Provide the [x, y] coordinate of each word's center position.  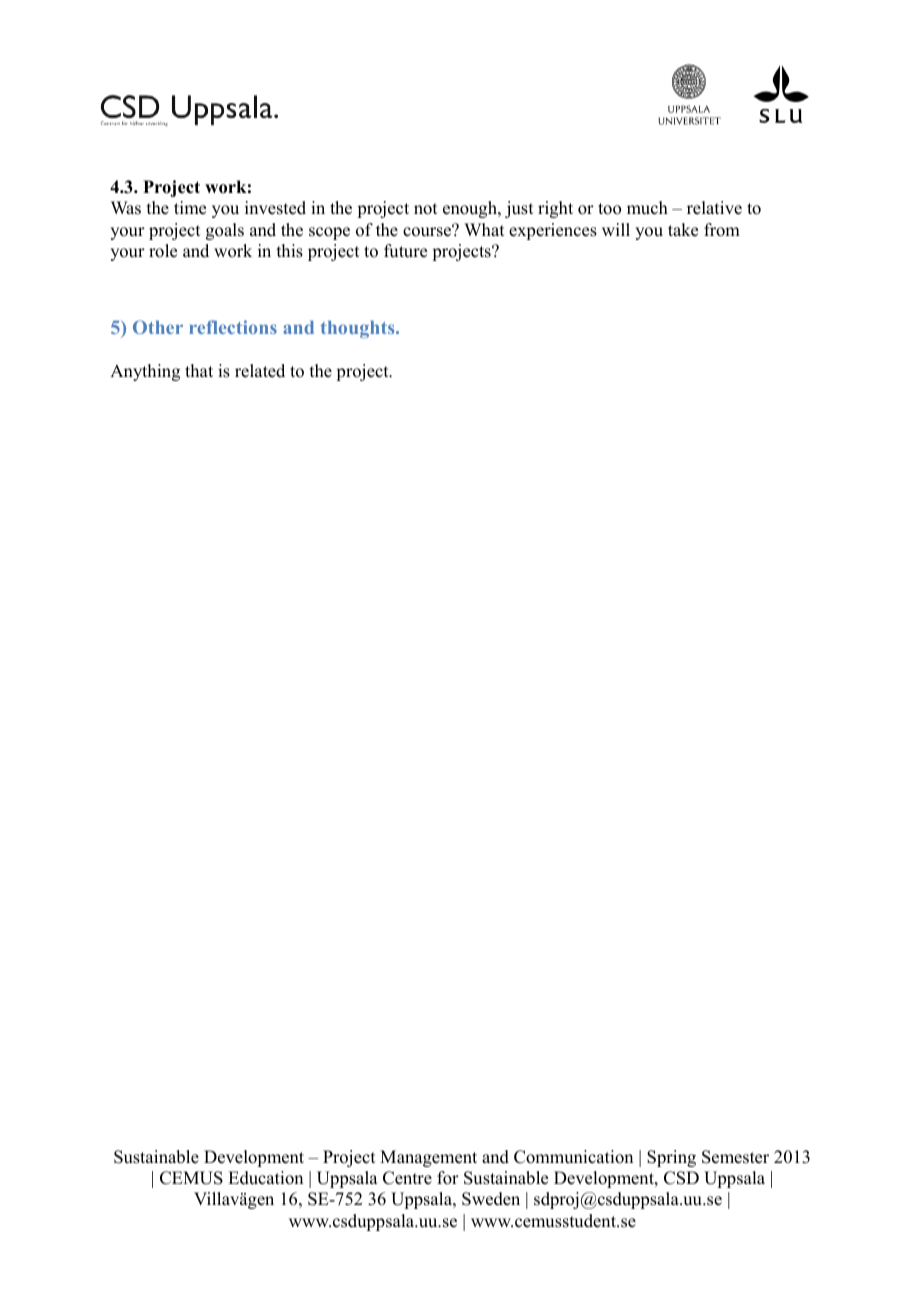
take [683, 230]
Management [428, 1158]
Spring [671, 1158]
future [405, 251]
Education [265, 1178]
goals [225, 231]
